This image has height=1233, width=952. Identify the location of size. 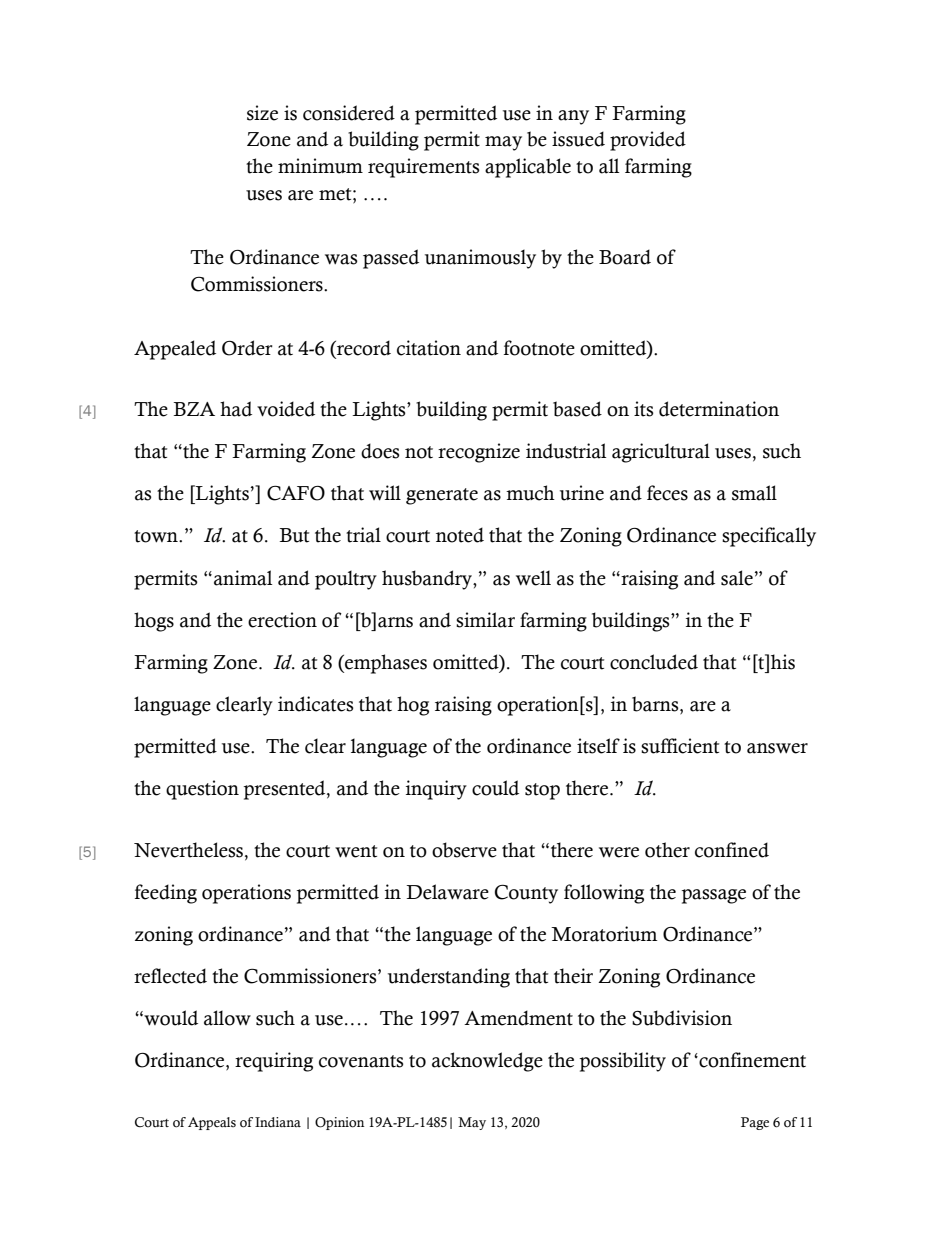
(262, 113).
